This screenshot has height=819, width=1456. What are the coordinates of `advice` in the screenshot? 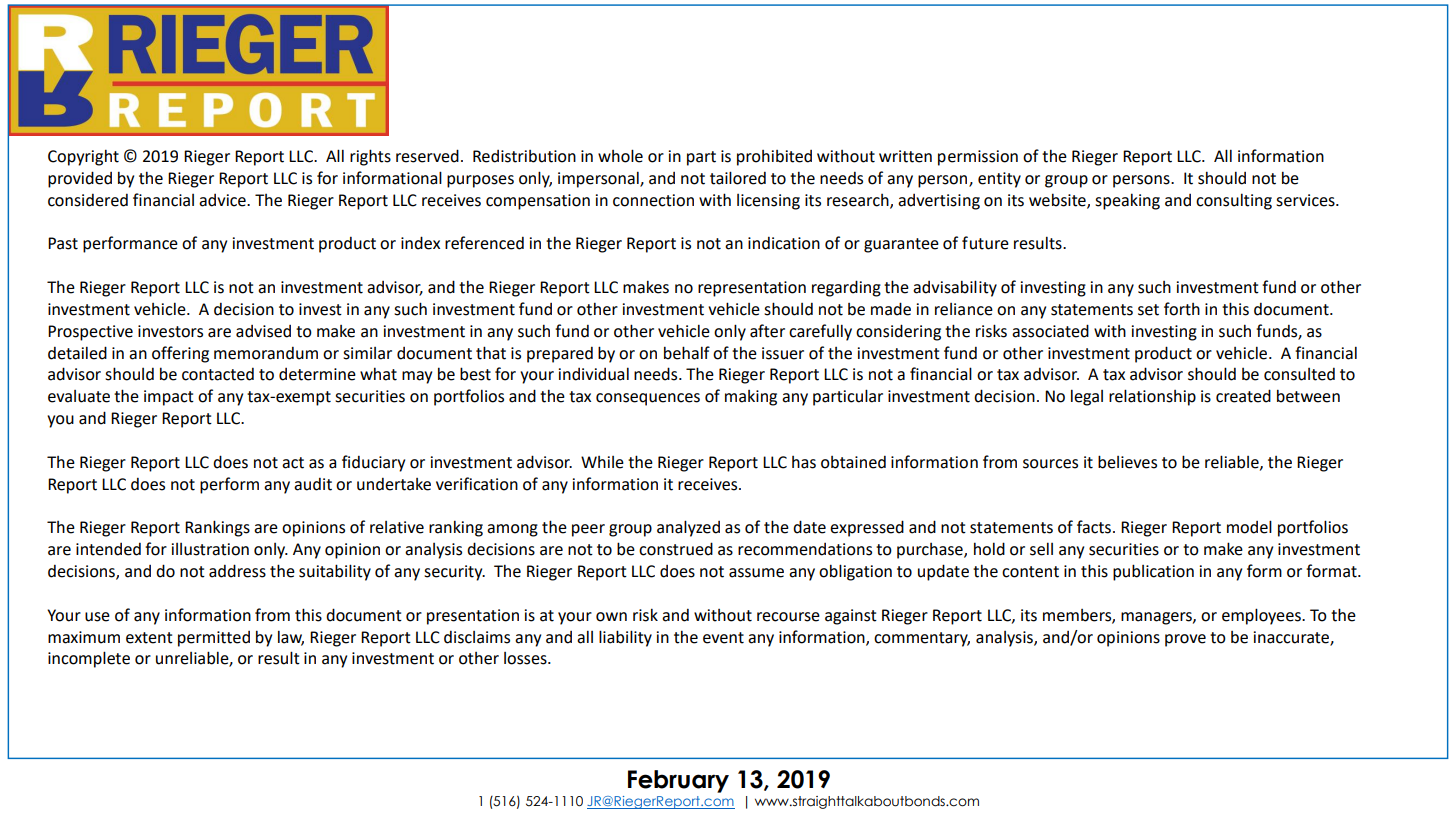 It's located at (223, 200).
